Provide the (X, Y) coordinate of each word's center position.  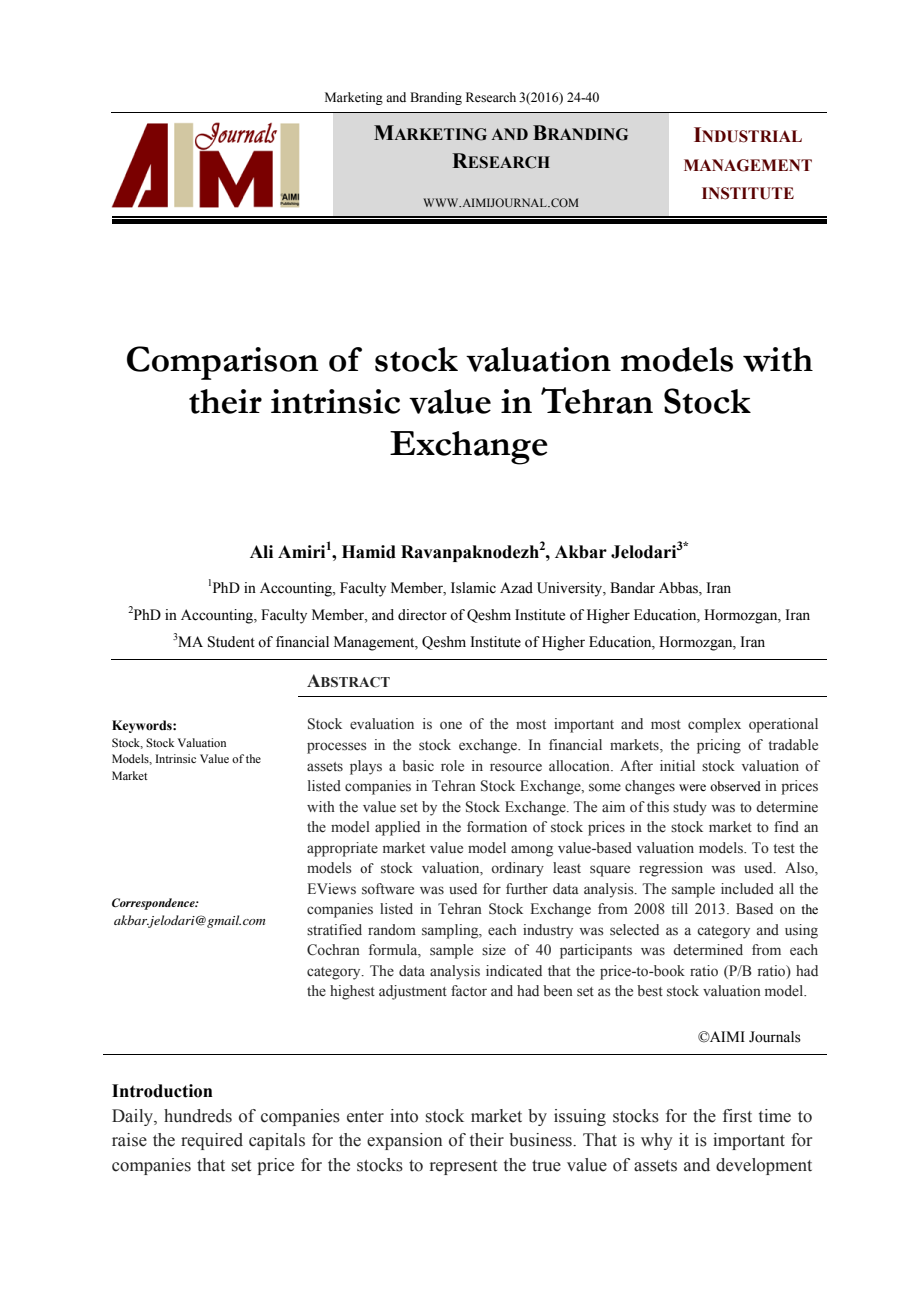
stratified (334, 930)
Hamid (369, 552)
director (422, 615)
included (747, 889)
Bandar (632, 588)
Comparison (222, 363)
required (212, 1141)
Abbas (679, 589)
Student (231, 642)
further (527, 889)
